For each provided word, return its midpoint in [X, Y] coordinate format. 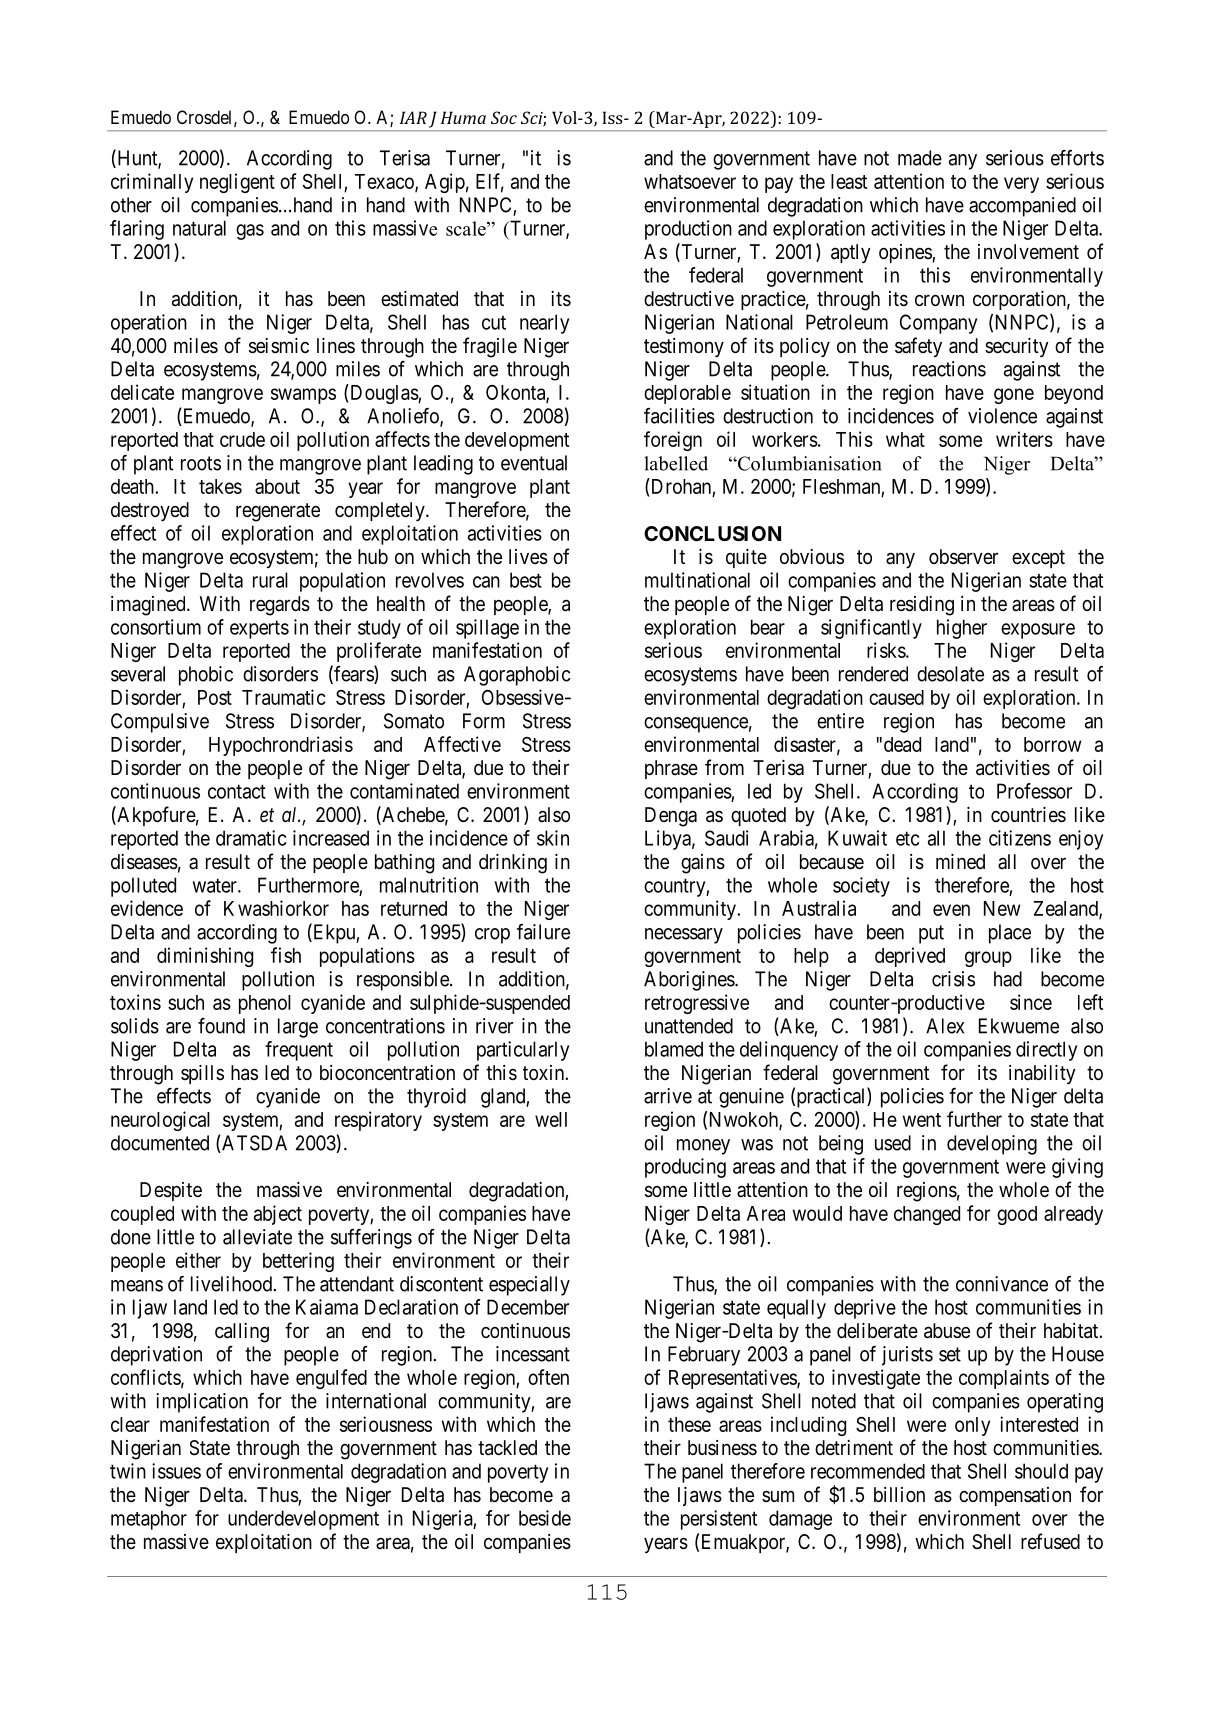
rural [270, 580]
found [221, 1026]
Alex [945, 1026]
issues [176, 1471]
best [526, 580]
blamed [674, 1049]
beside [545, 1518]
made [920, 158]
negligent [237, 183]
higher [962, 629]
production [688, 230]
